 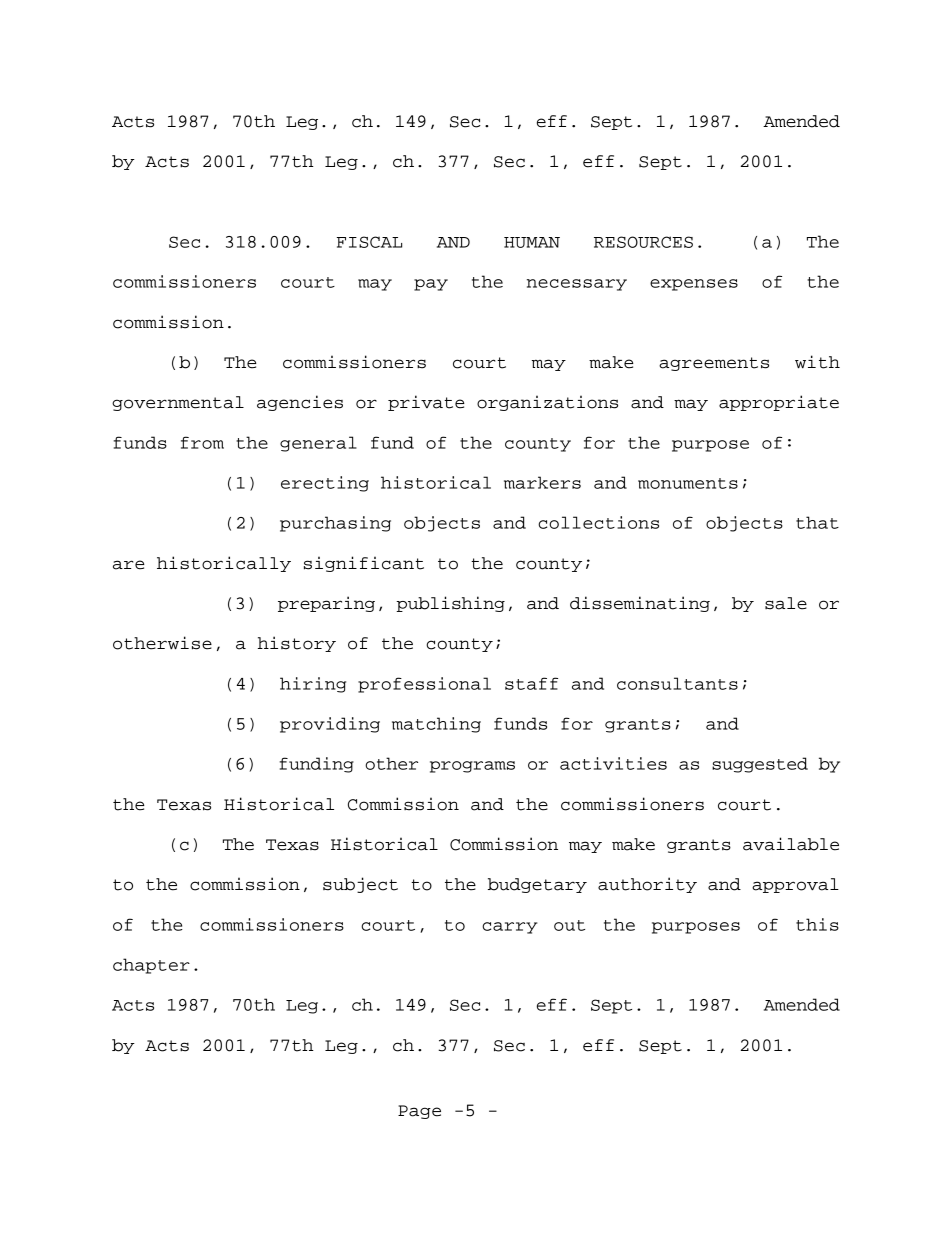 I want to click on providing, so click(x=330, y=725).
